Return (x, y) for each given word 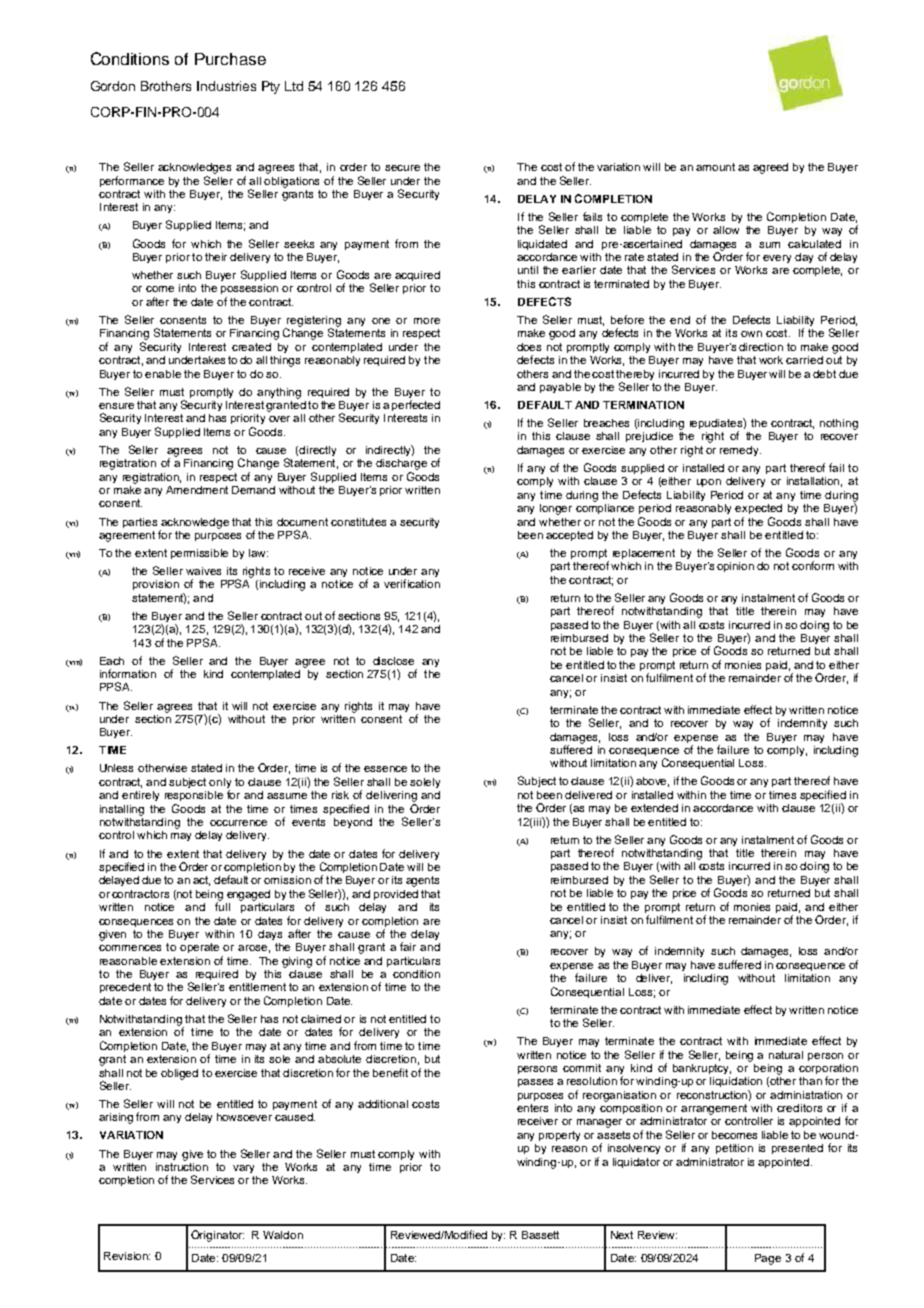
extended (654, 808)
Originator (217, 1236)
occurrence (238, 823)
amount (715, 167)
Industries (226, 86)
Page (768, 1259)
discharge (401, 464)
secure (402, 168)
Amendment (197, 490)
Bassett (540, 1235)
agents (422, 881)
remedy (740, 451)
